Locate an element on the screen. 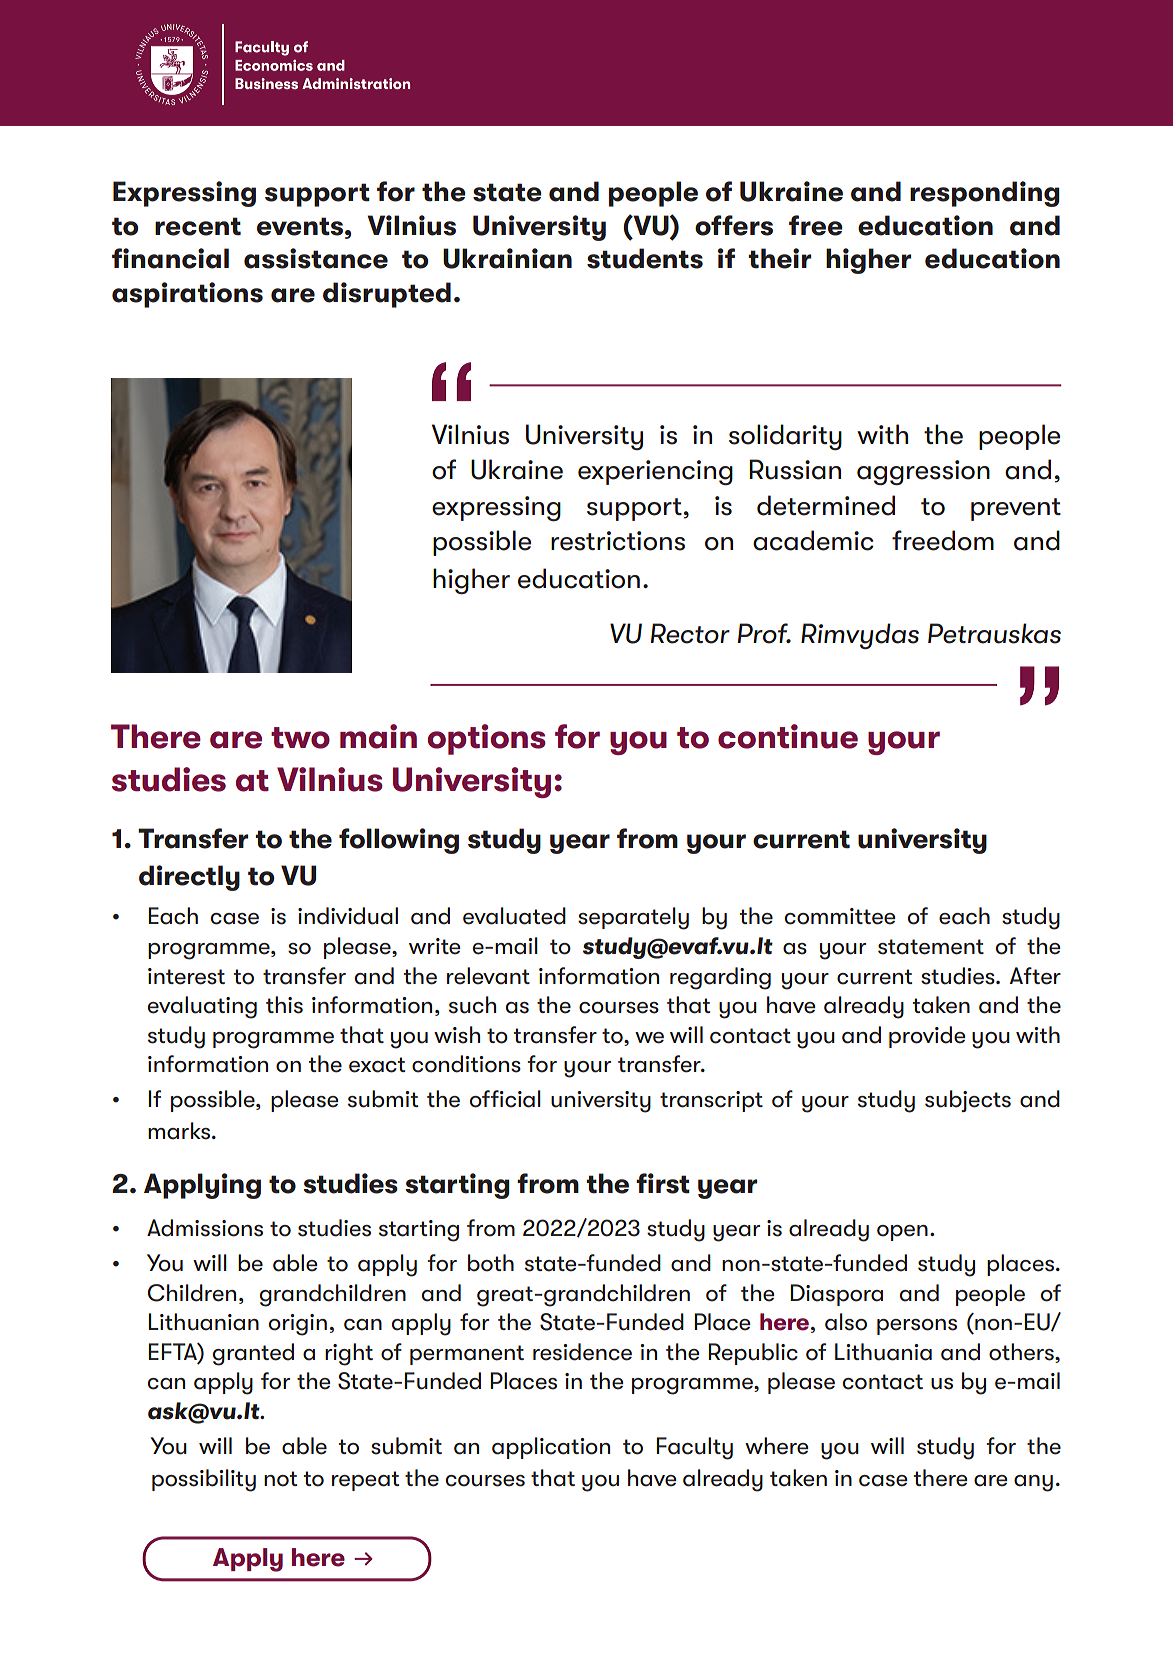 This screenshot has height=1658, width=1173. committee is located at coordinates (840, 916).
